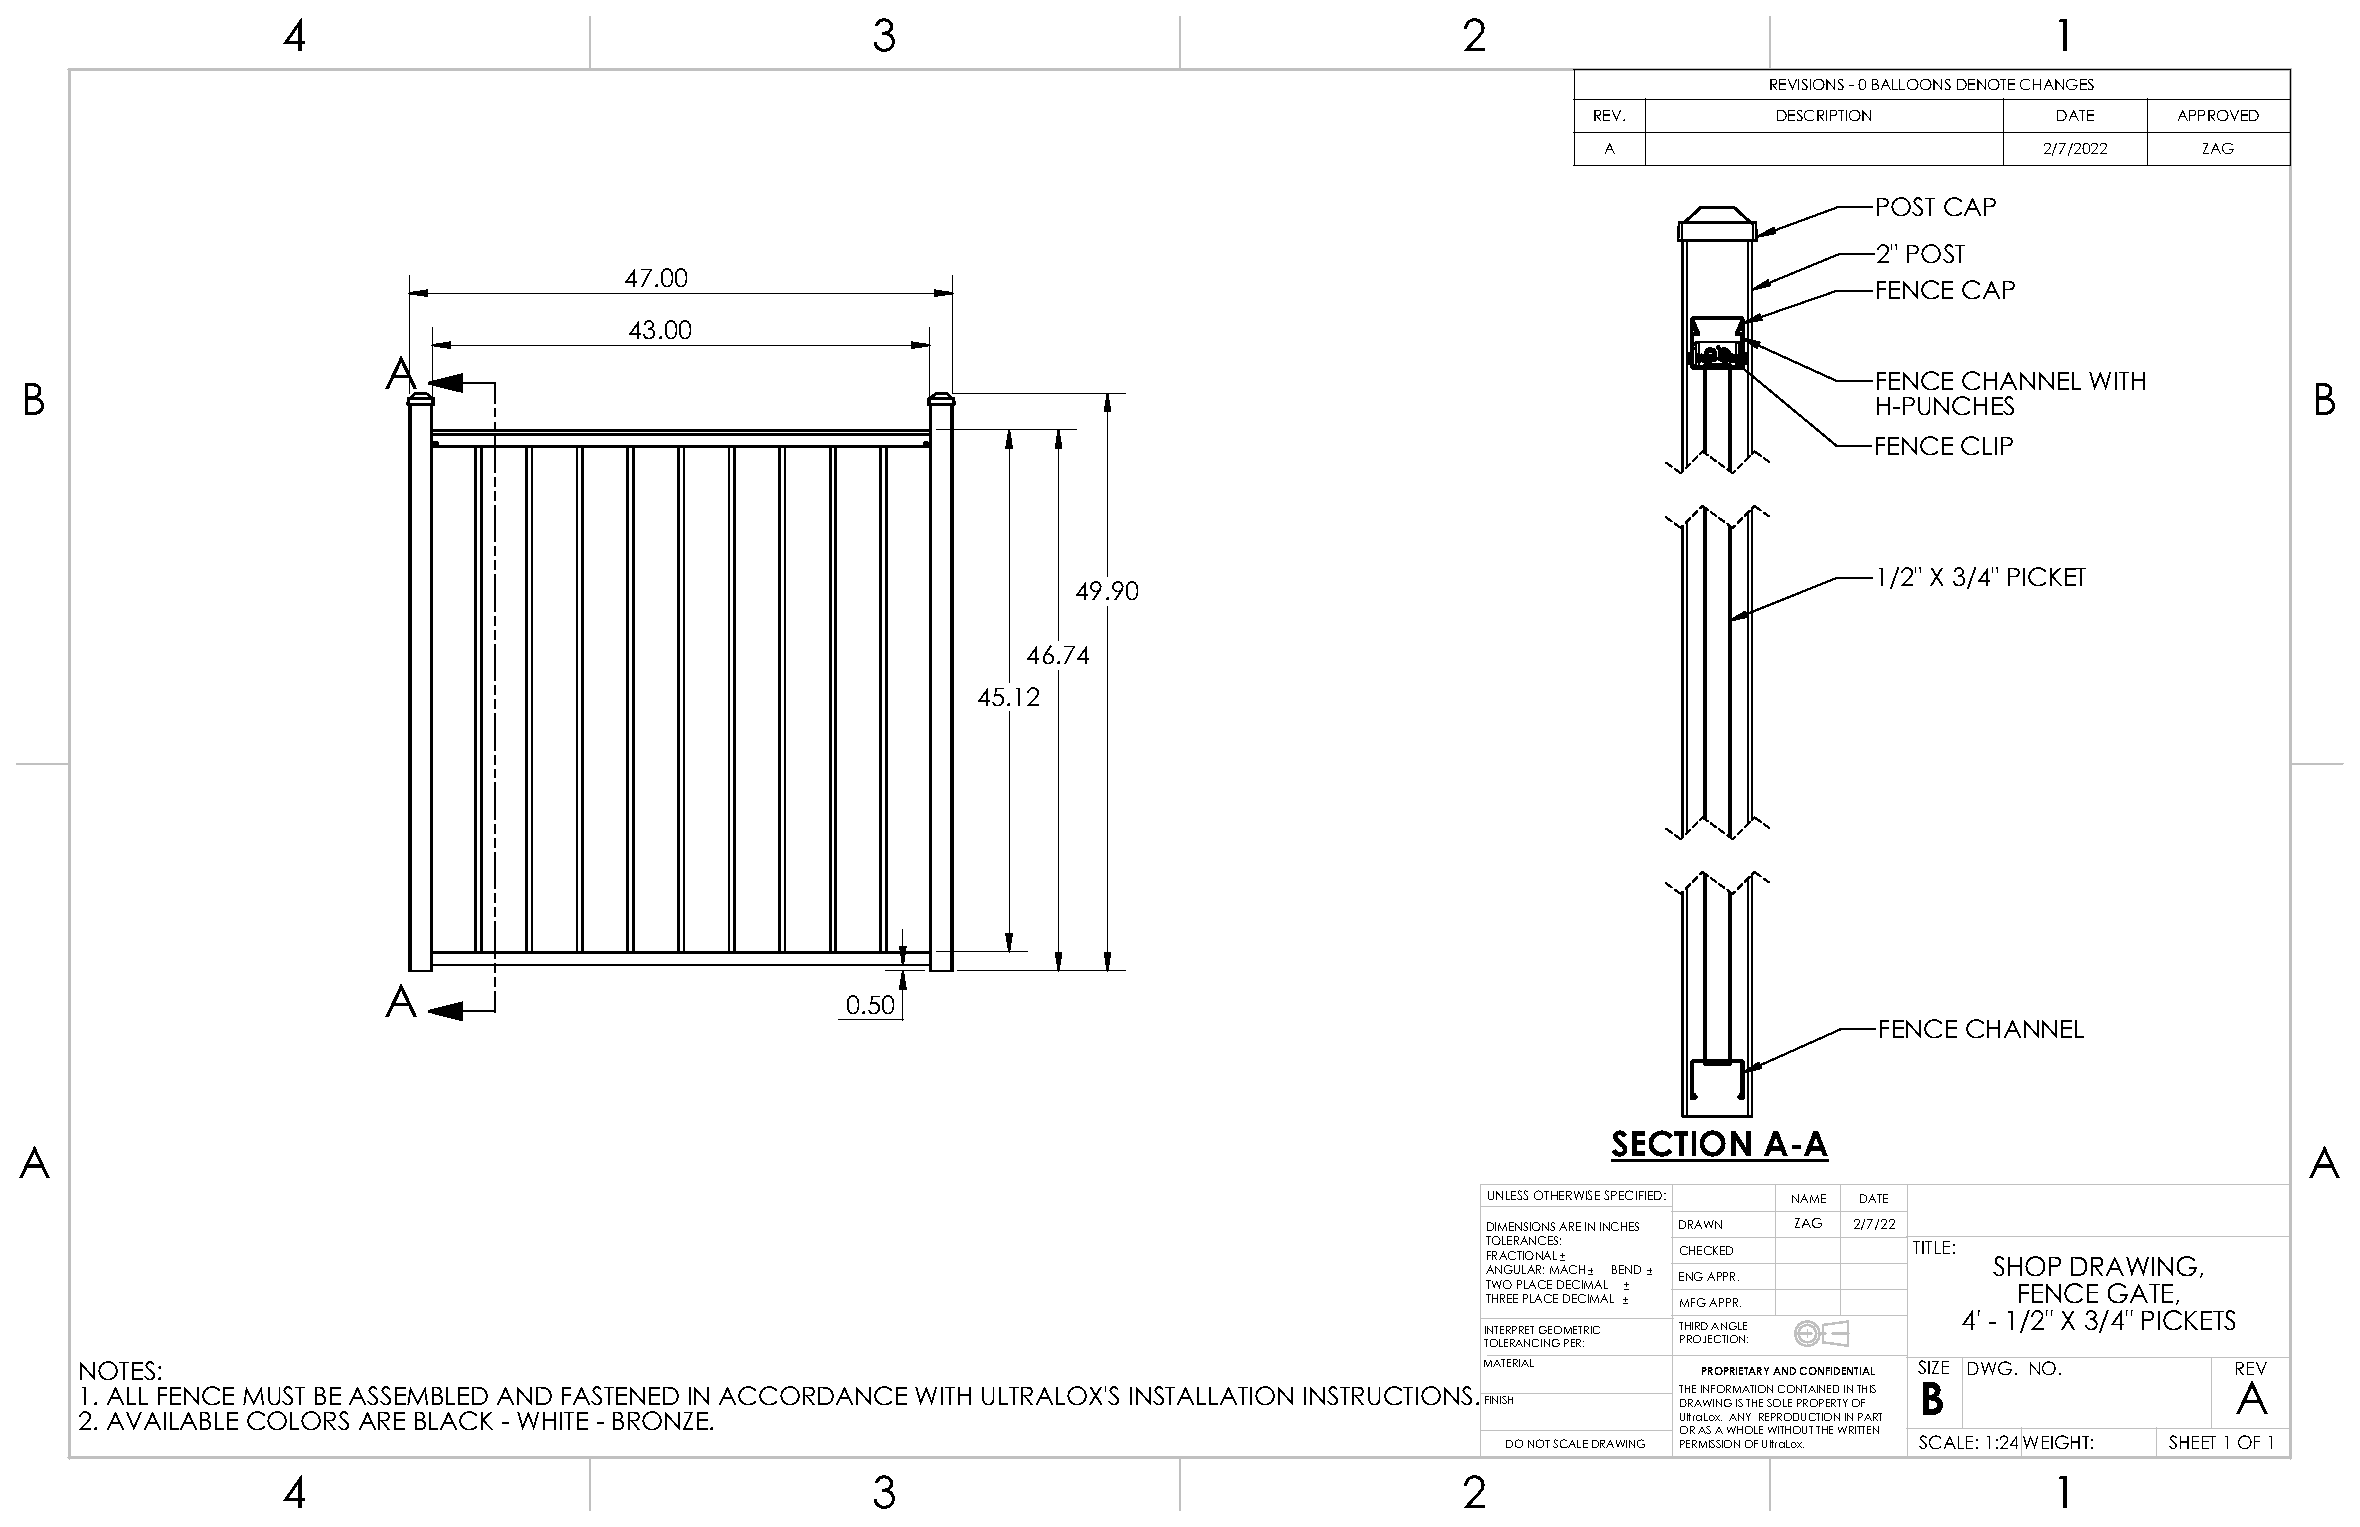 Image resolution: width=2360 pixels, height=1527 pixels. Describe the element at coordinates (1521, 1226) in the screenshot. I see `DIMENSIONS` at that location.
